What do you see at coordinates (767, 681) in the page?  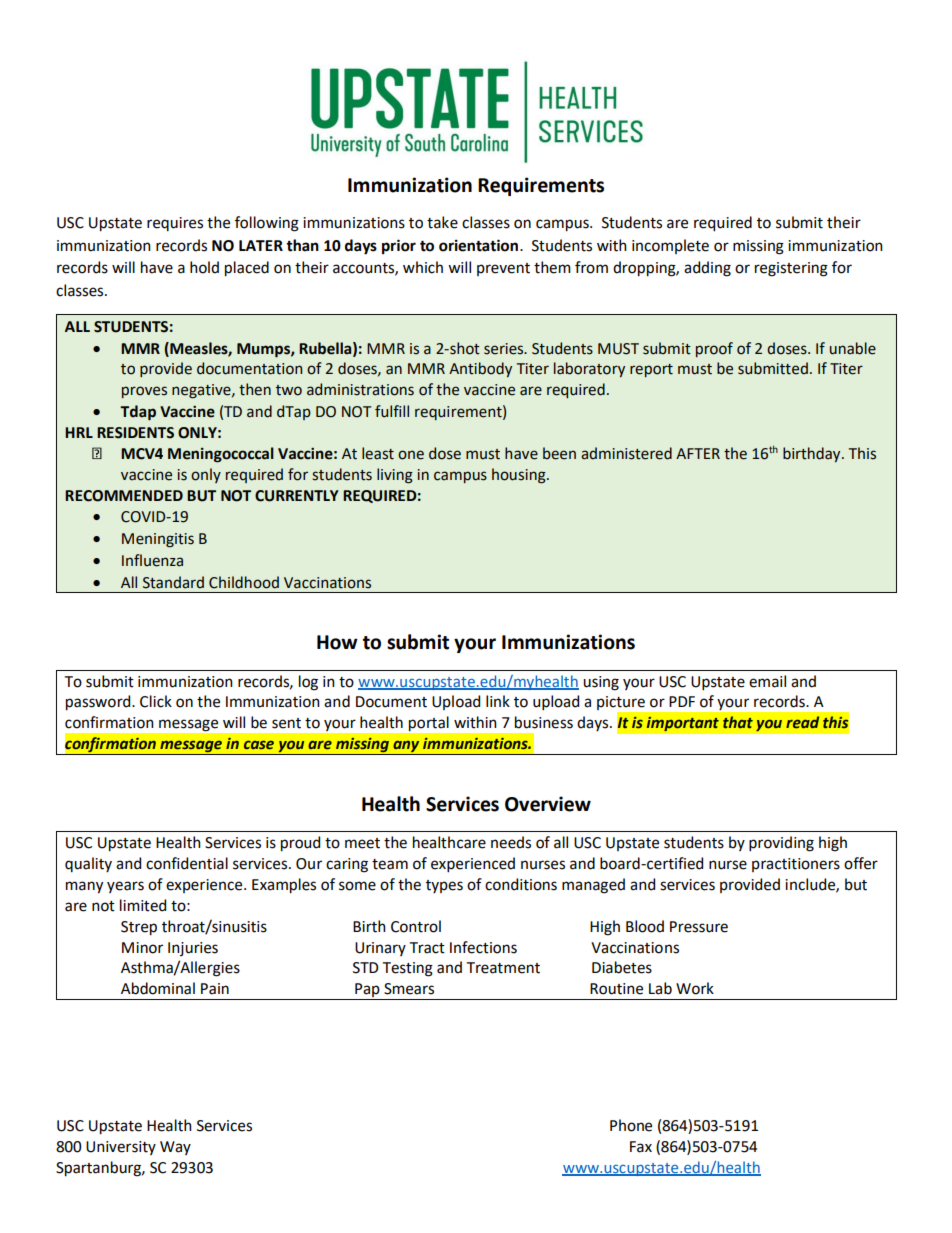 I see `email` at bounding box center [767, 681].
